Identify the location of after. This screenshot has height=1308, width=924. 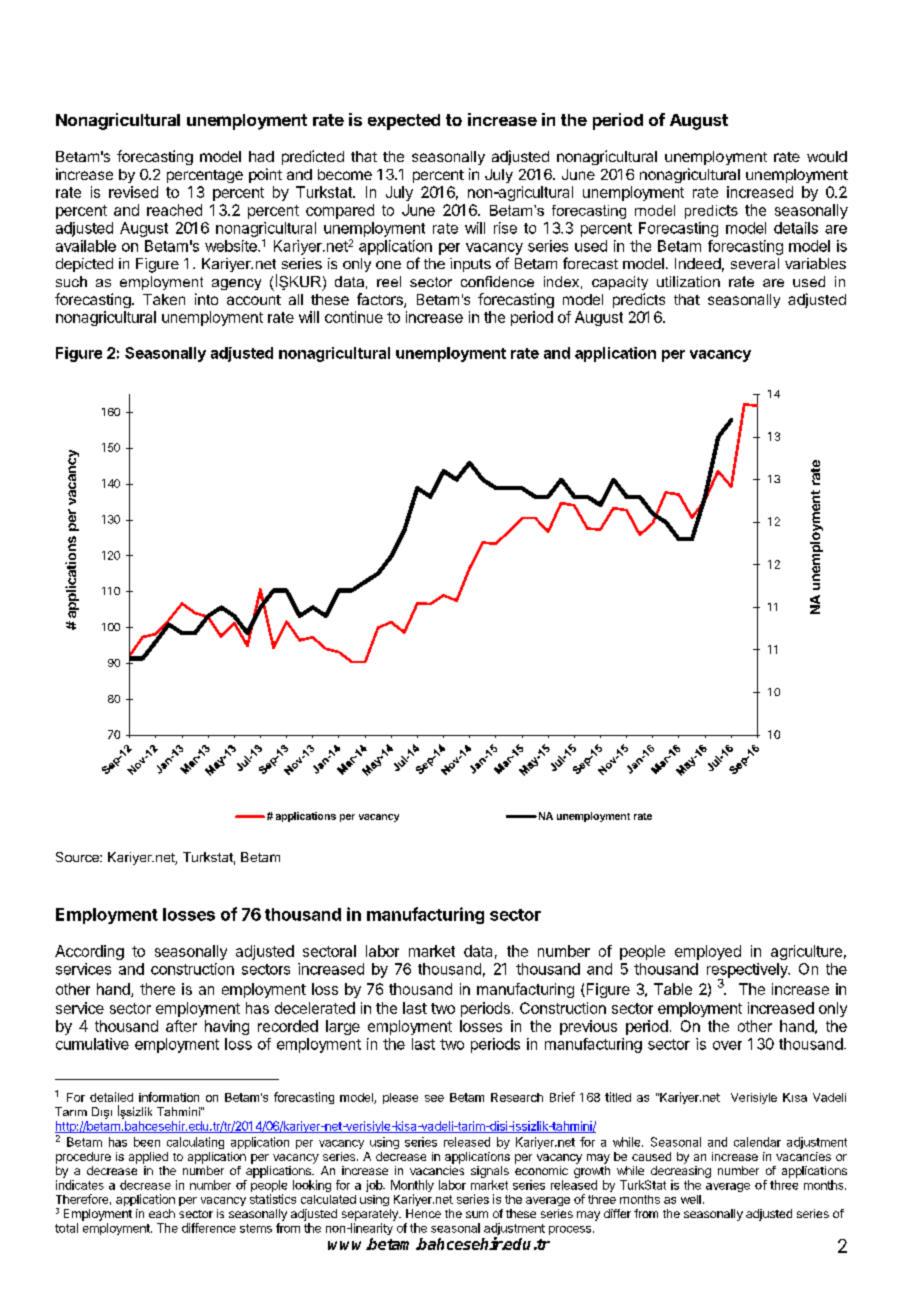
(181, 1026).
